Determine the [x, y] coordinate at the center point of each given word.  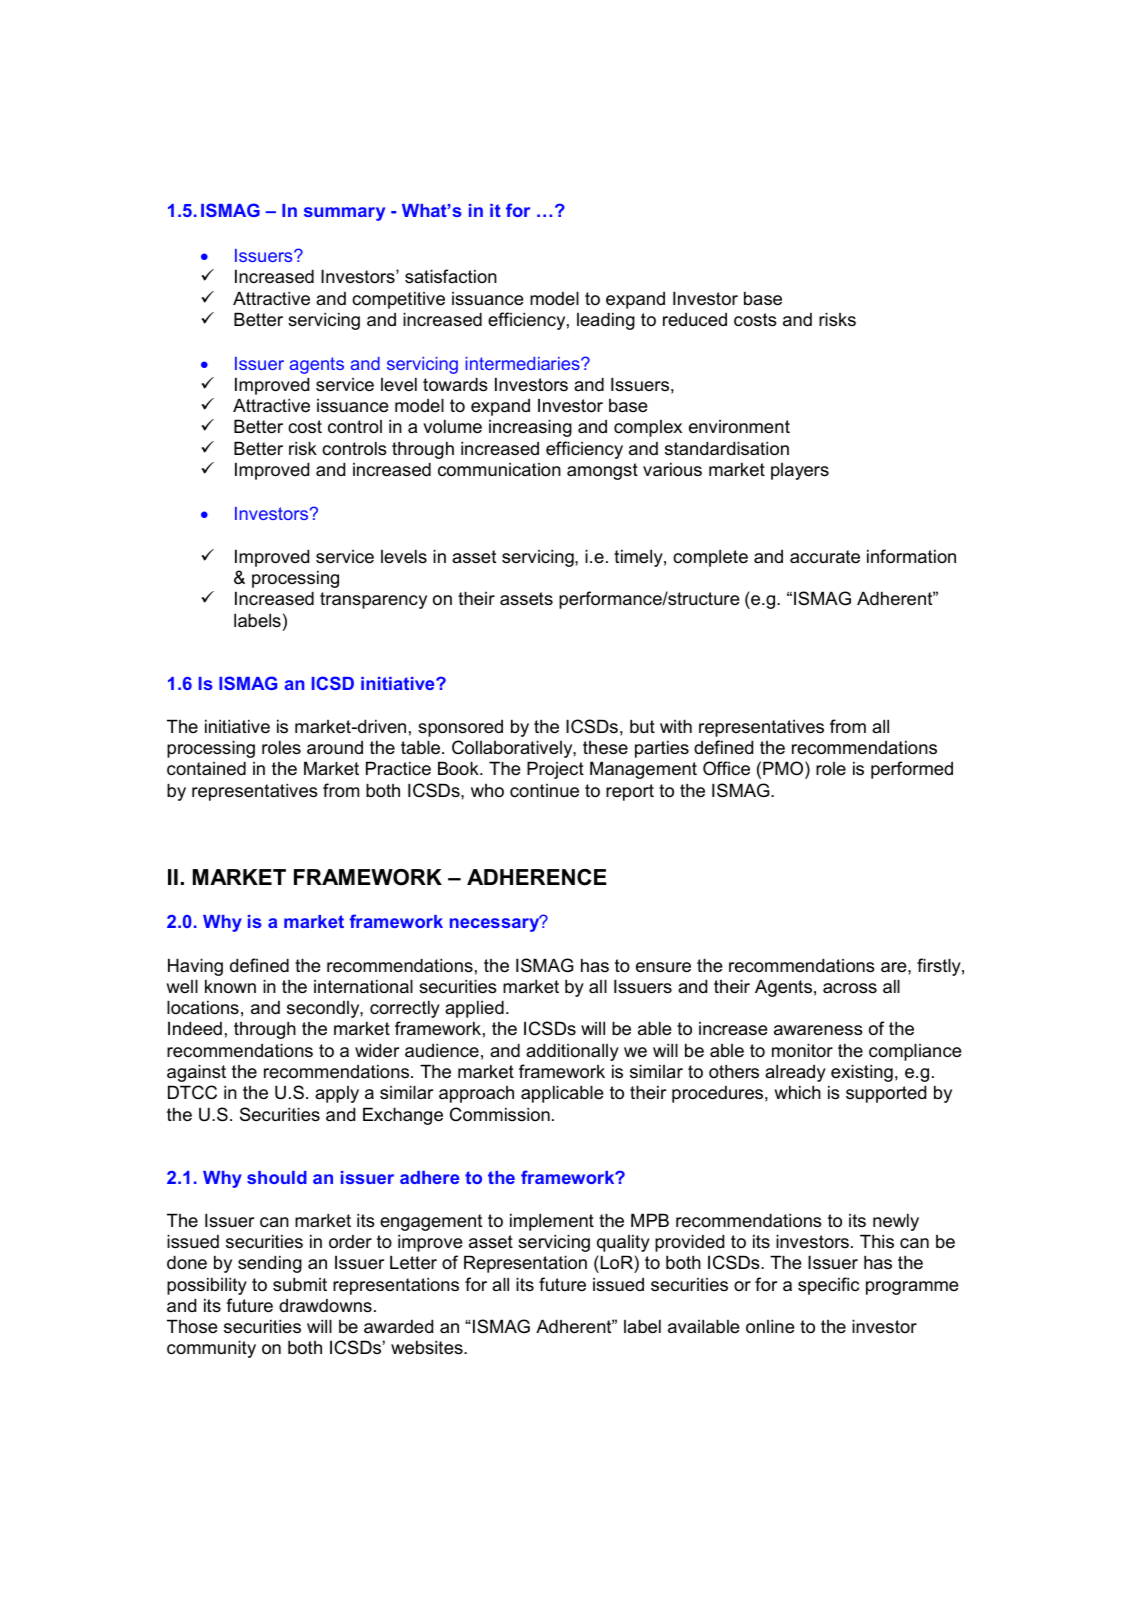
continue [544, 791]
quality [623, 1243]
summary [344, 214]
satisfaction [451, 276]
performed [912, 770]
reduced [695, 319]
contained [206, 768]
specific [828, 1286]
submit [300, 1284]
